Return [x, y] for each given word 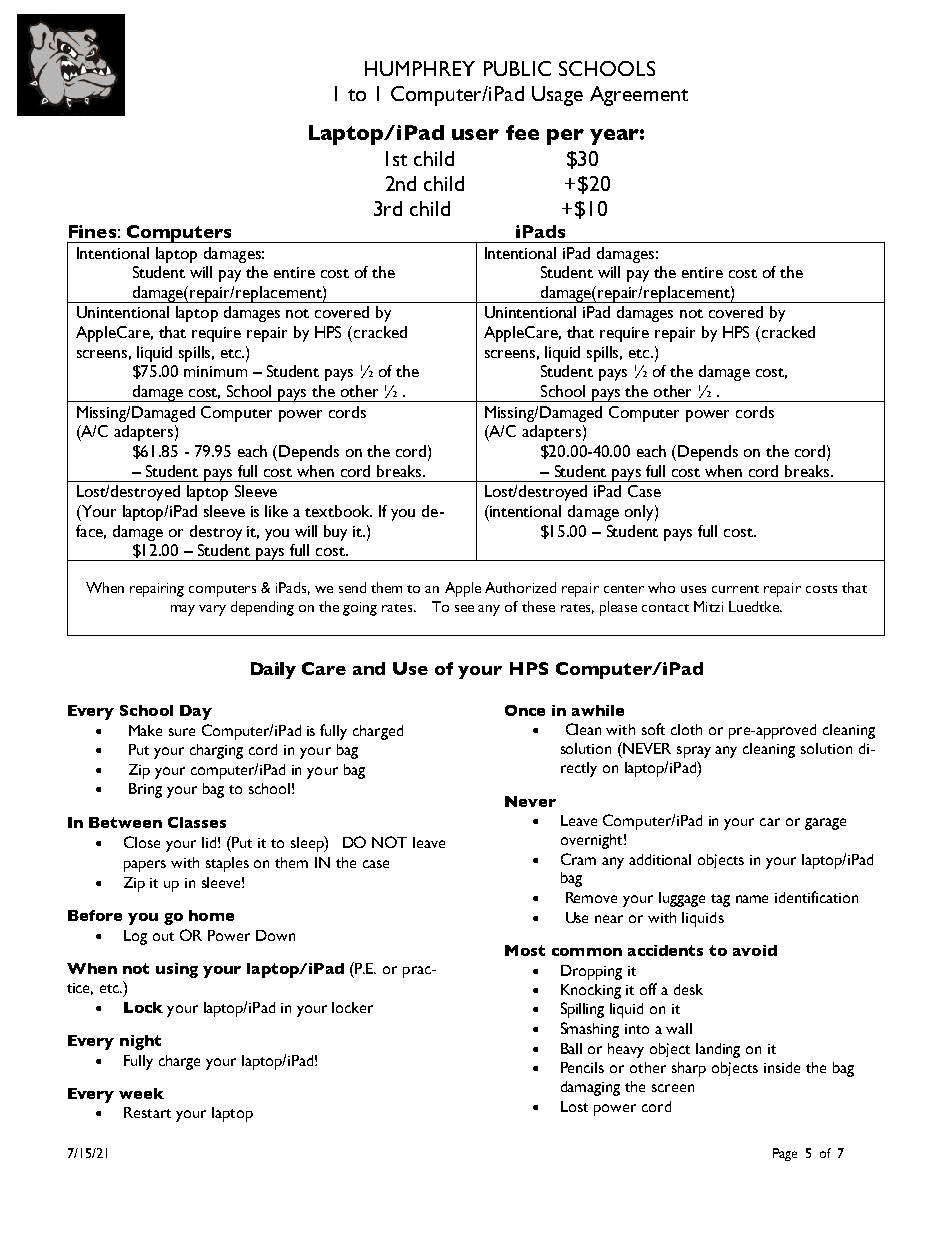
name [752, 899]
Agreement [639, 96]
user [475, 134]
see [464, 608]
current [735, 589]
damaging [590, 1088]
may [183, 610]
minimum [215, 371]
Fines [92, 231]
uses [693, 589]
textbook [338, 511]
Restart [147, 1112]
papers [145, 866]
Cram [578, 859]
